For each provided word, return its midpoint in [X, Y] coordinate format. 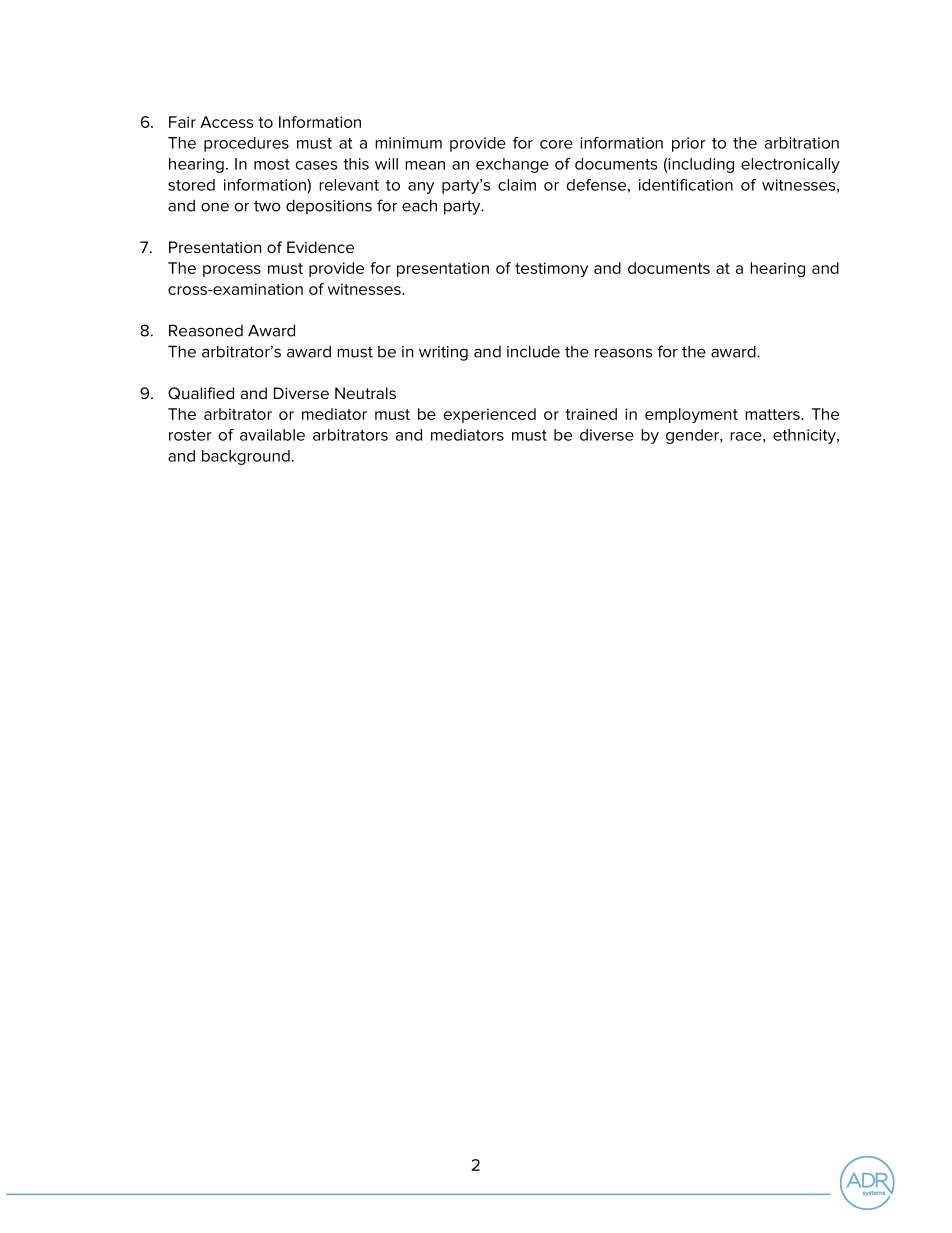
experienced [490, 415]
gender [694, 436]
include [533, 351]
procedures [246, 144]
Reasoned [206, 330]
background [246, 457]
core [556, 144]
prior [688, 144]
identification [686, 185]
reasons [623, 353]
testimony [551, 269]
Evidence [320, 247]
